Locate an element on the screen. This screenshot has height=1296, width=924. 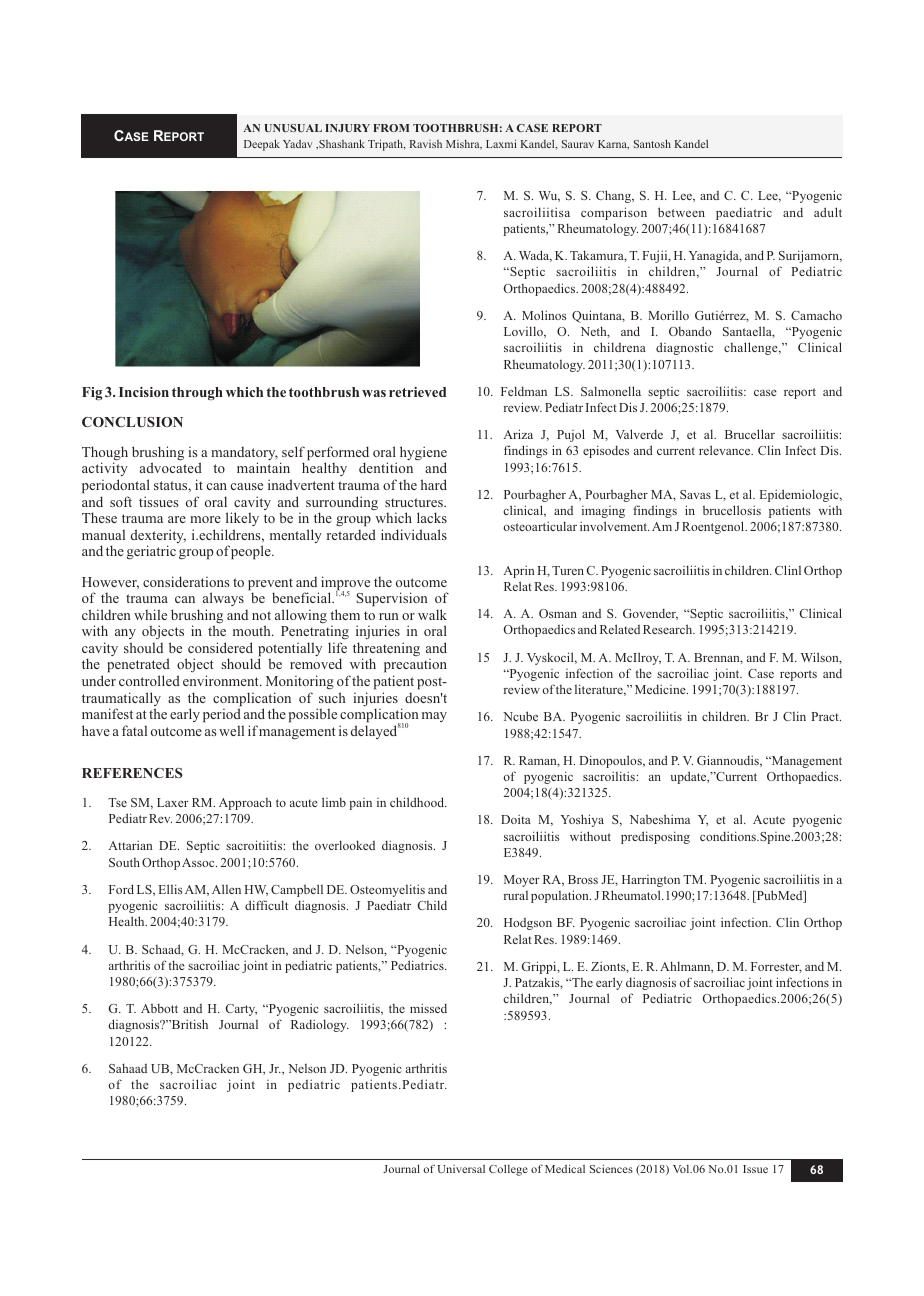
precaution is located at coordinates (415, 667).
